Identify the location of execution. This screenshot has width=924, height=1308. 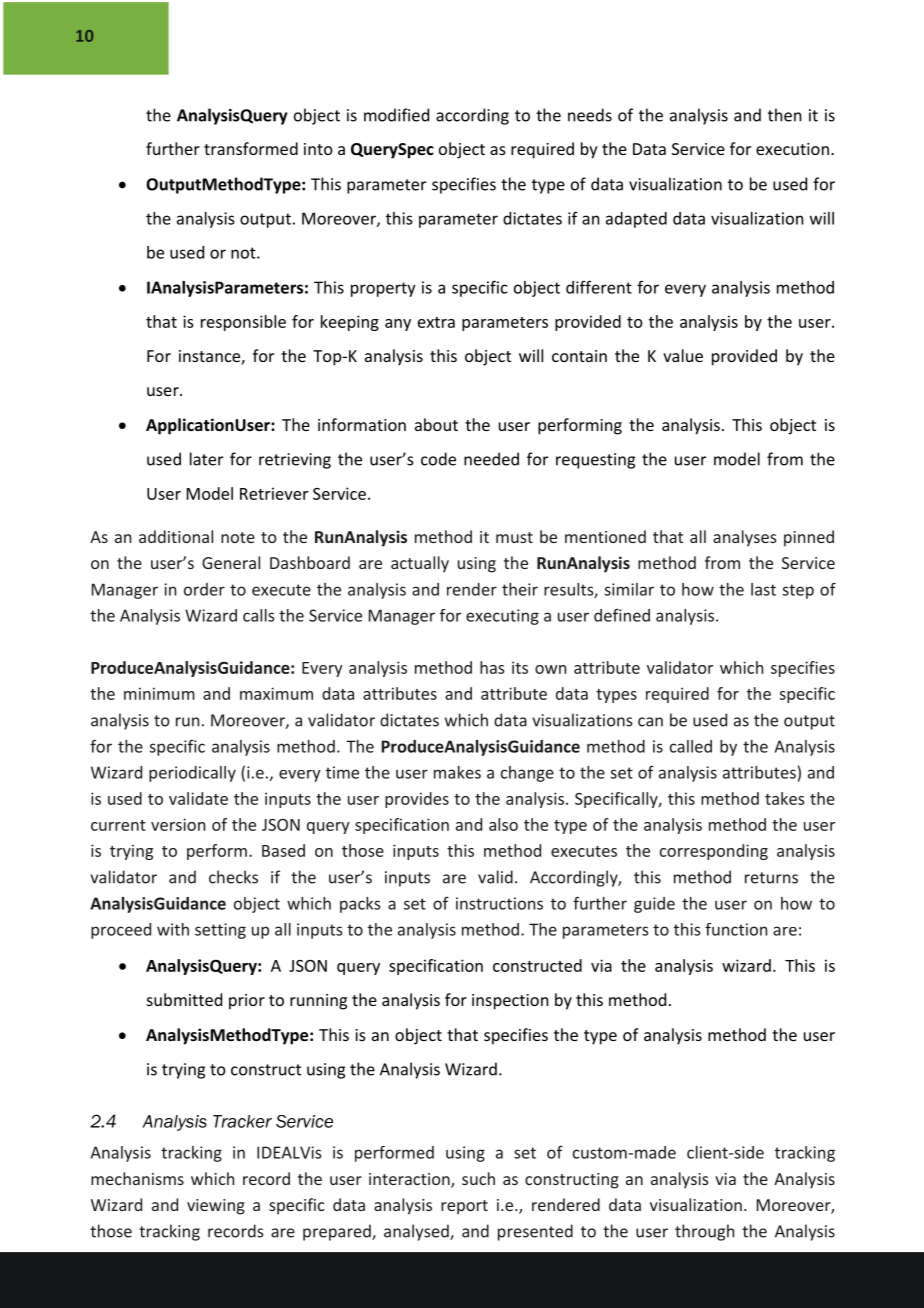
(792, 149).
